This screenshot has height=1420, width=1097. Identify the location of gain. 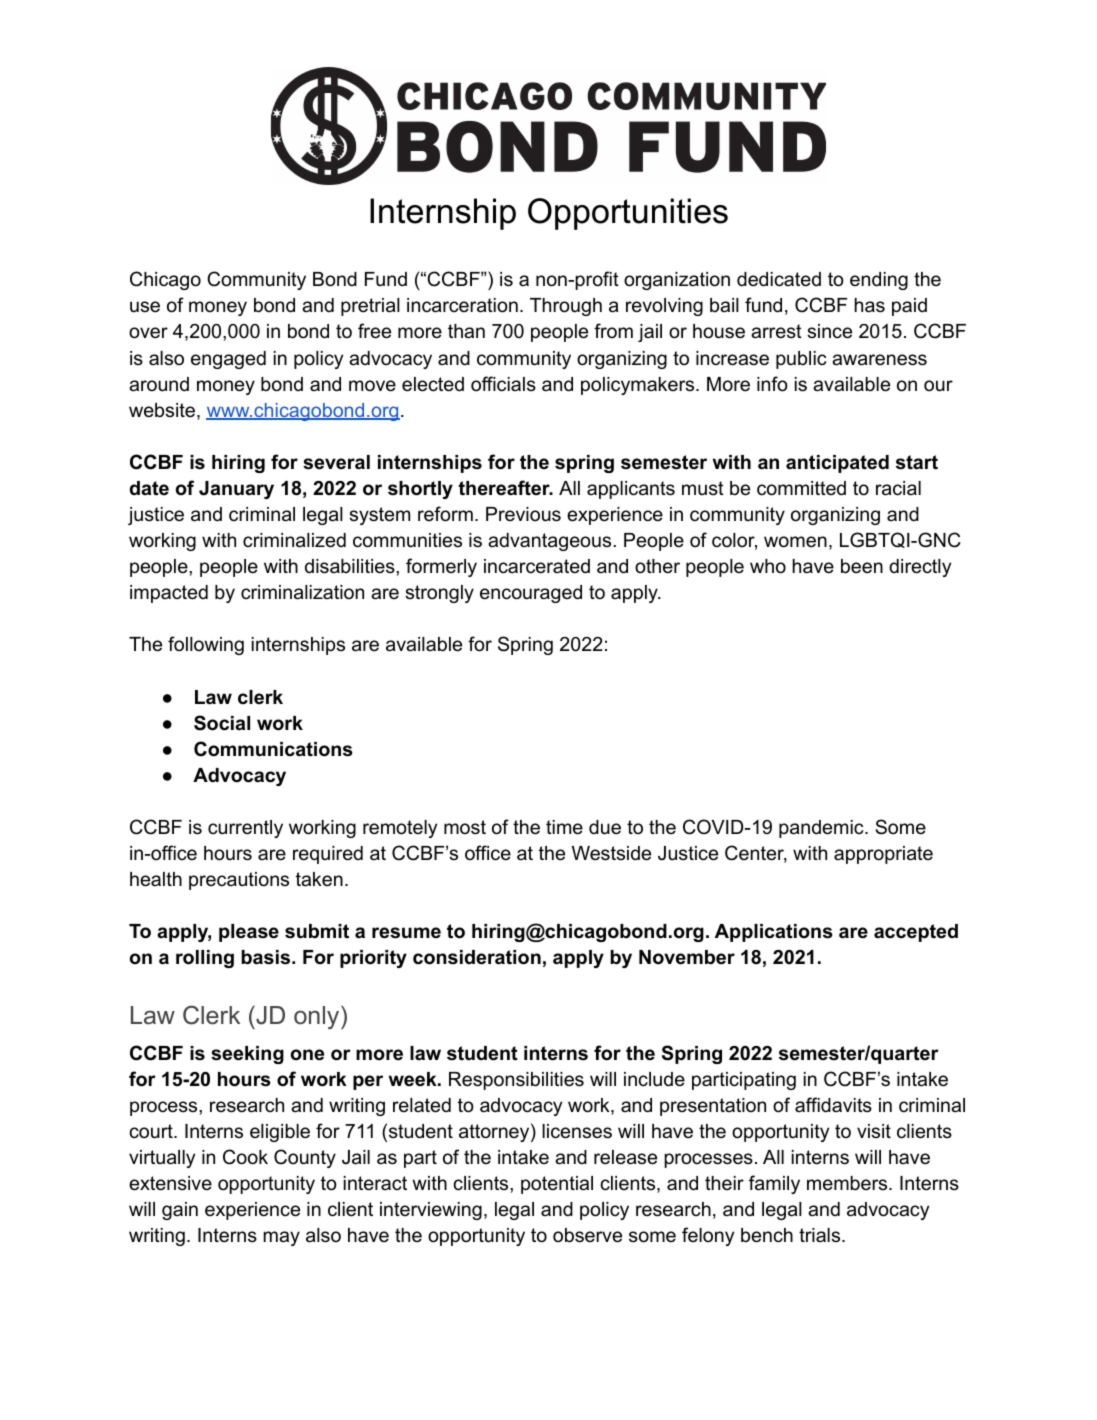
(180, 1211).
